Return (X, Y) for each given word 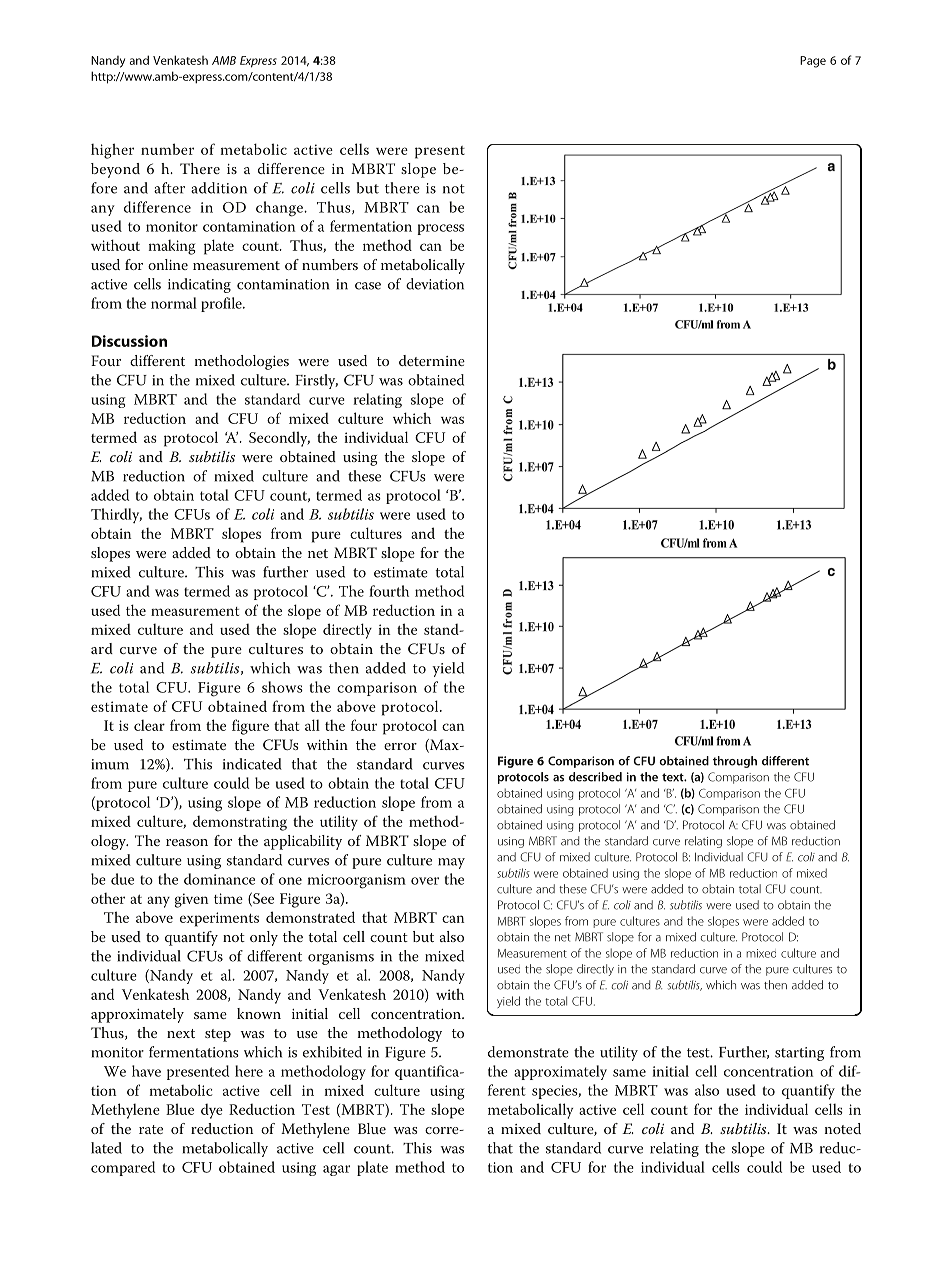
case (368, 286)
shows (282, 687)
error (400, 746)
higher (112, 151)
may (451, 863)
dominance (219, 879)
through (735, 762)
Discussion (129, 341)
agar (336, 1170)
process (440, 229)
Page (813, 62)
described (595, 777)
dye (212, 1111)
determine (432, 360)
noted (843, 1128)
